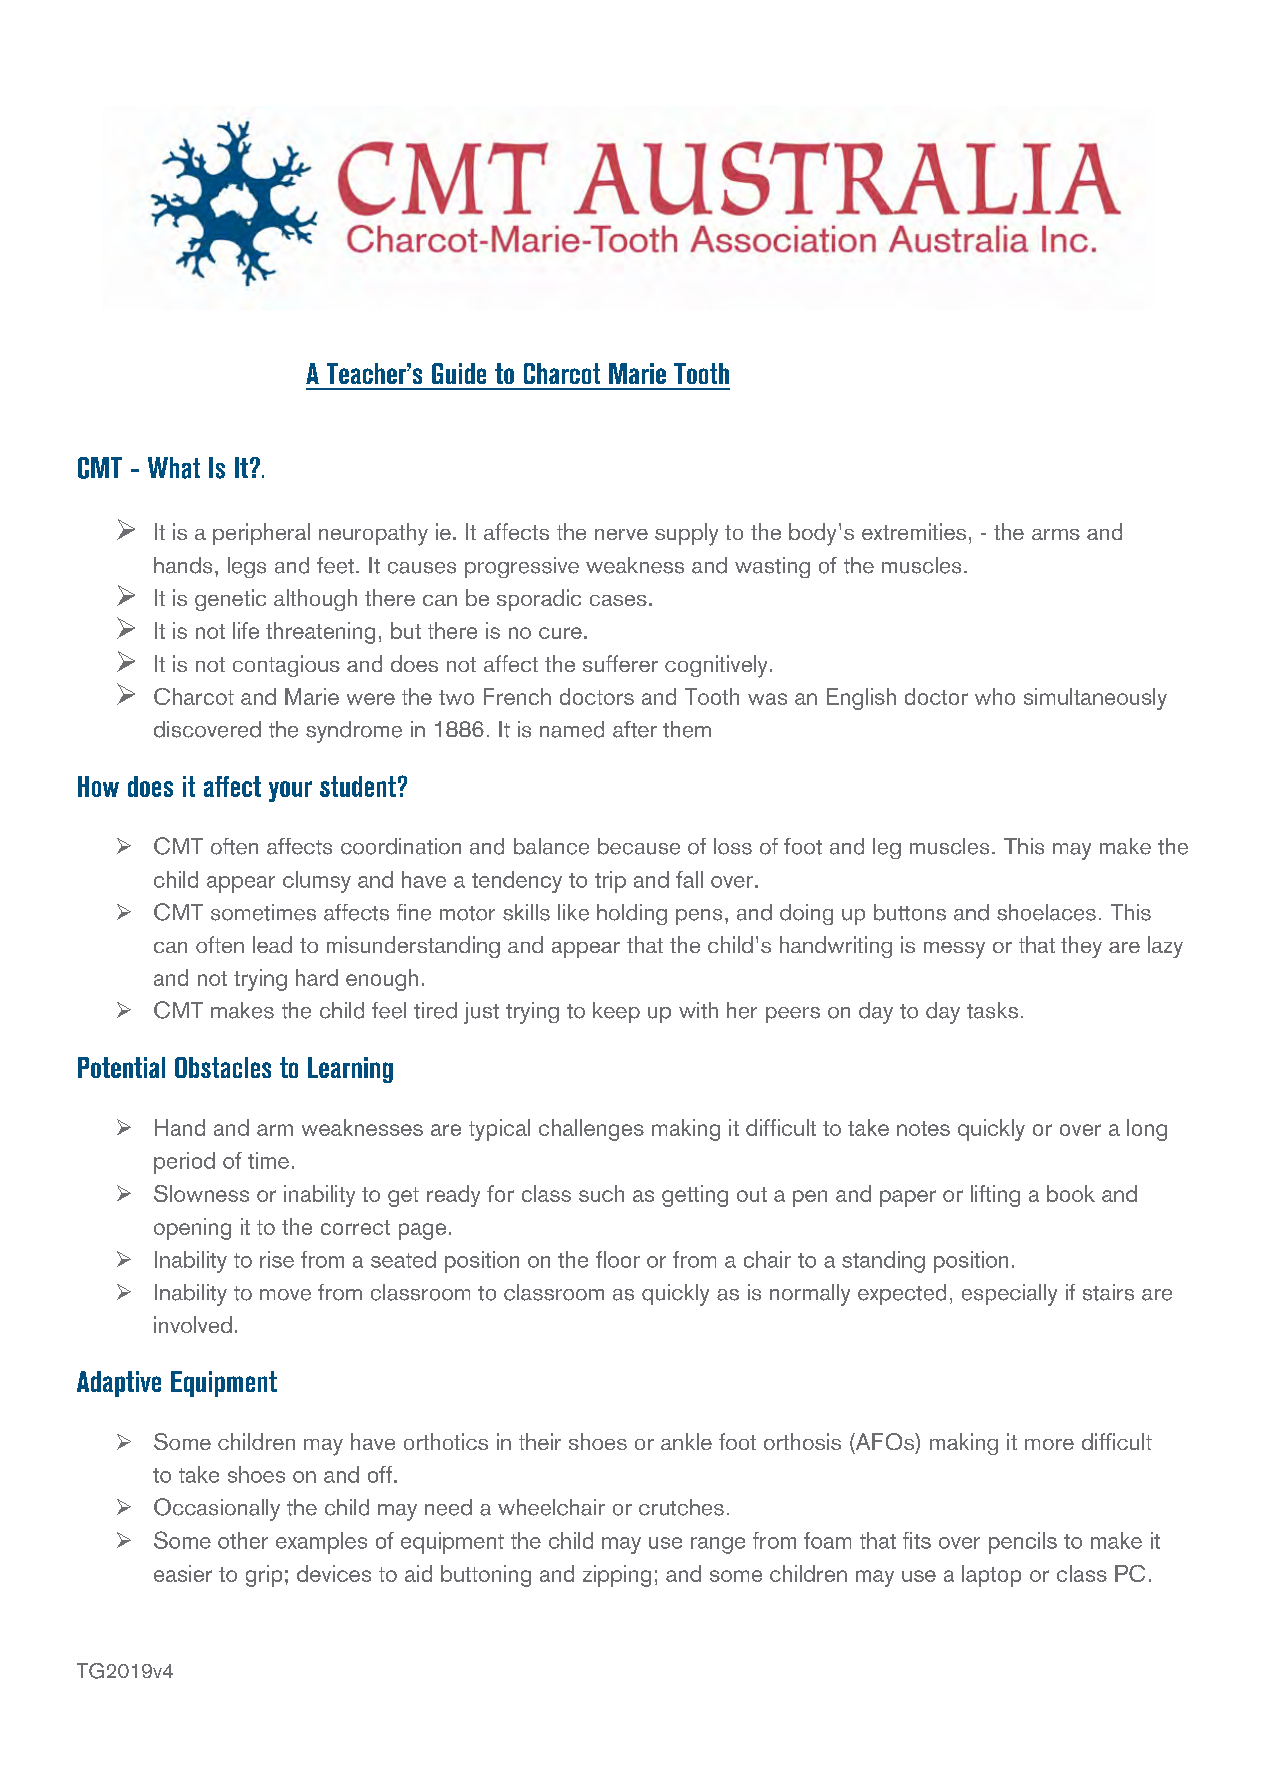 The width and height of the document is (1265, 1789). I want to click on floor, so click(618, 1259).
